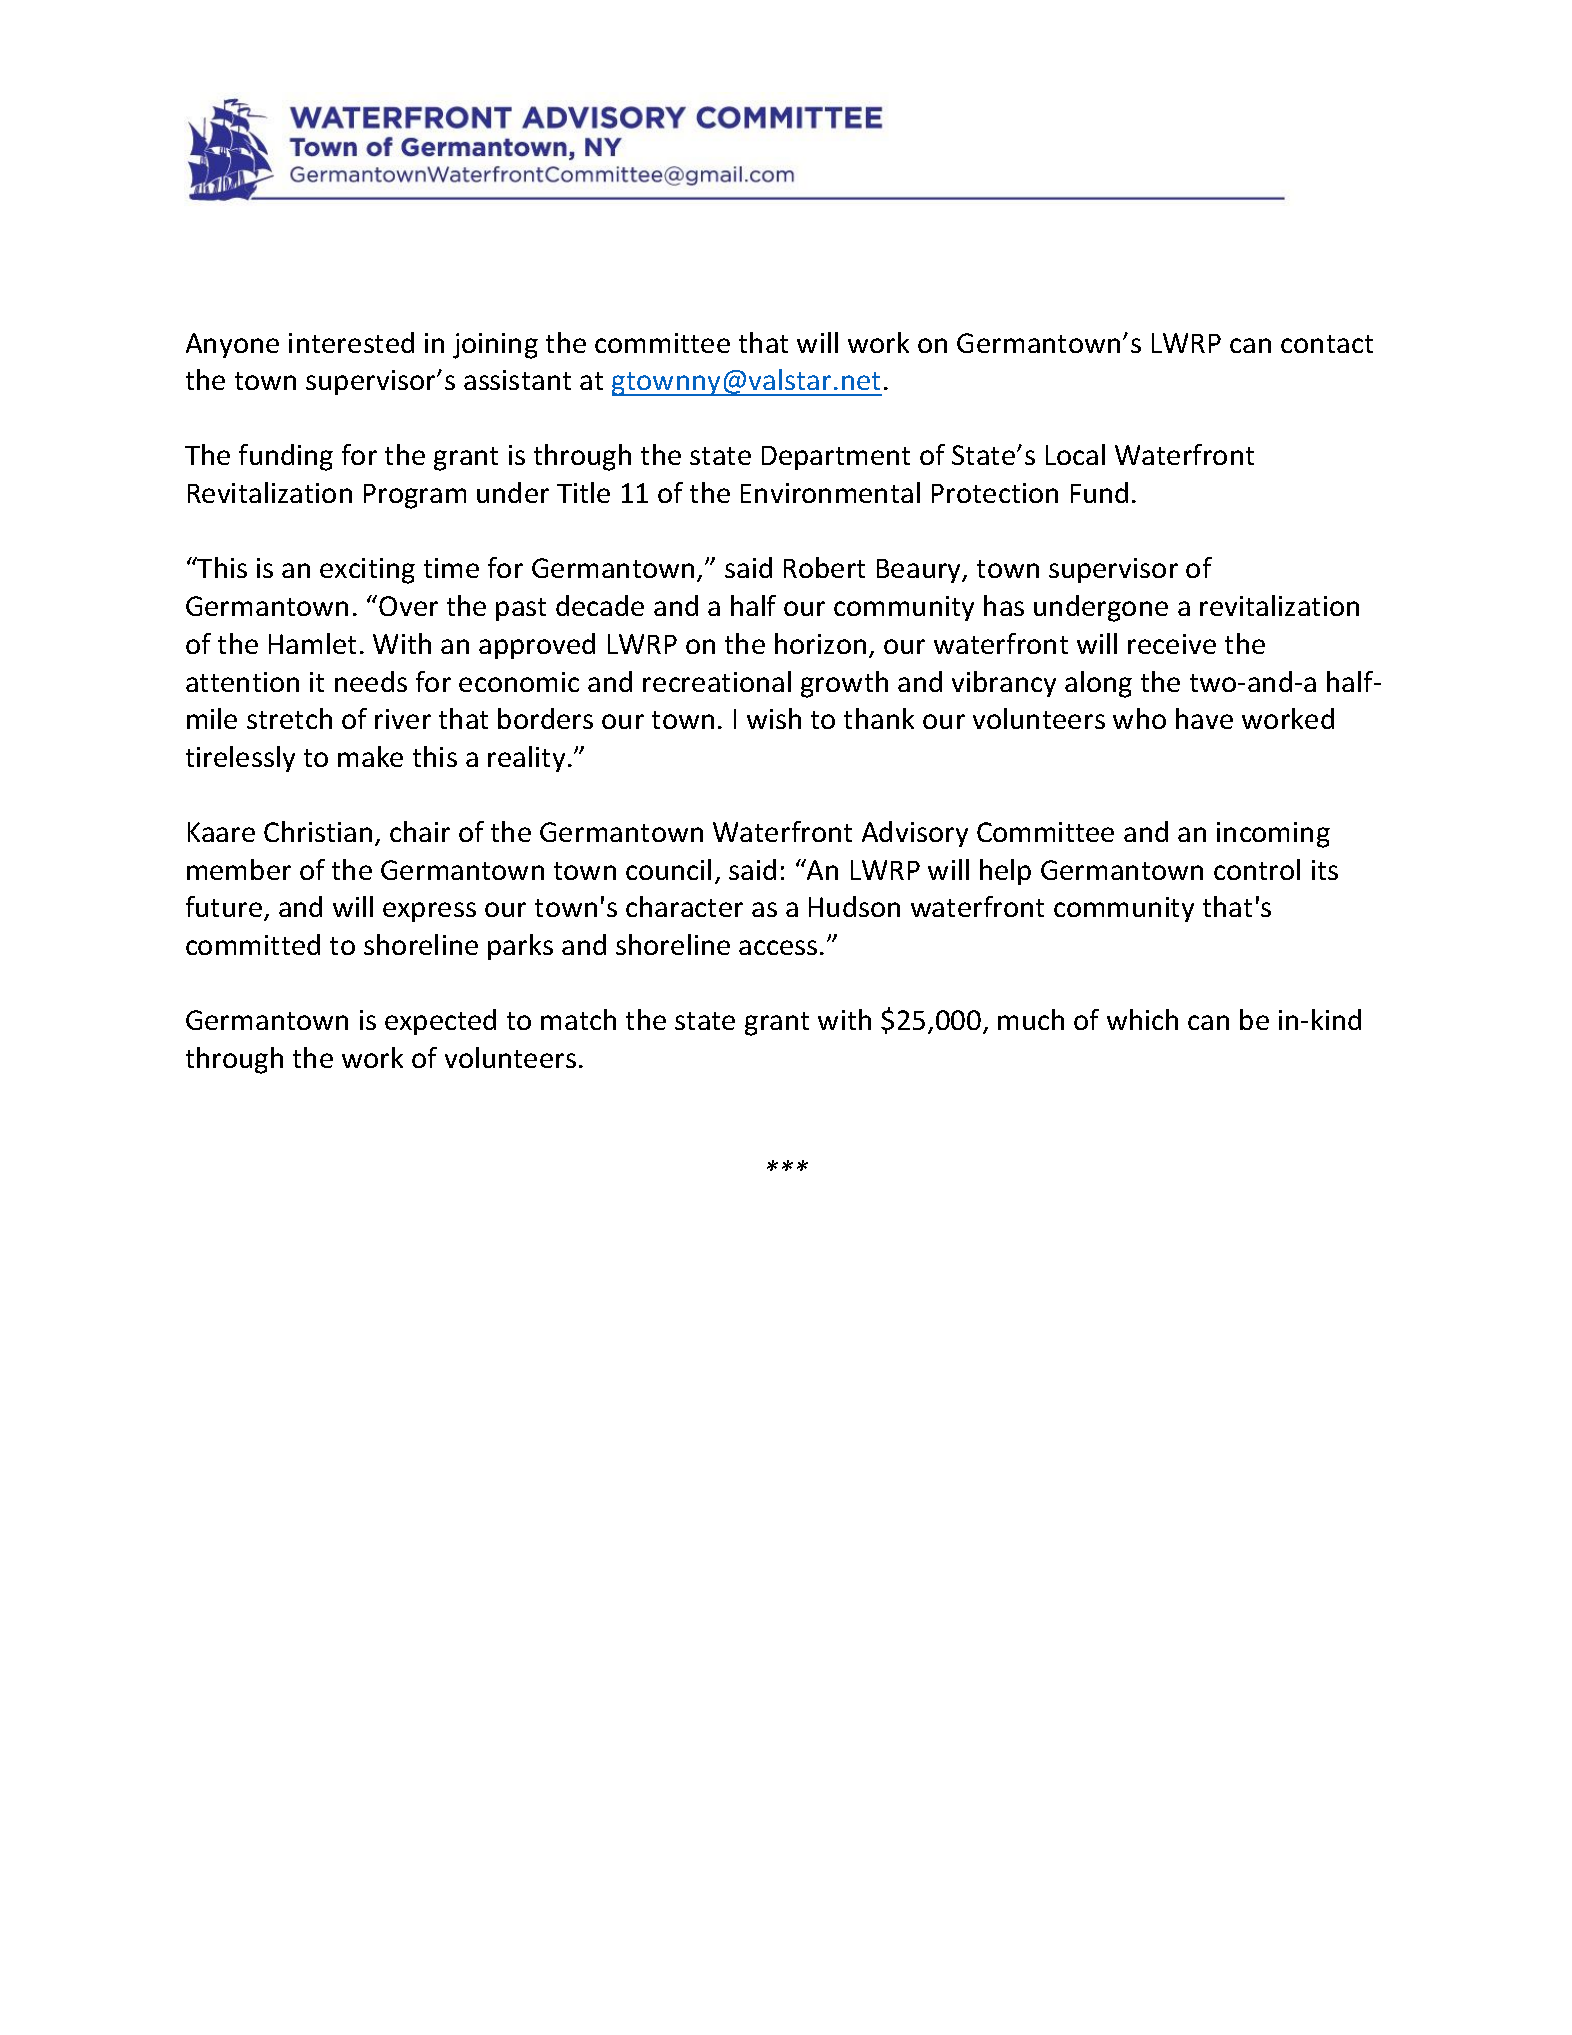  What do you see at coordinates (351, 342) in the screenshot?
I see `interested` at bounding box center [351, 342].
